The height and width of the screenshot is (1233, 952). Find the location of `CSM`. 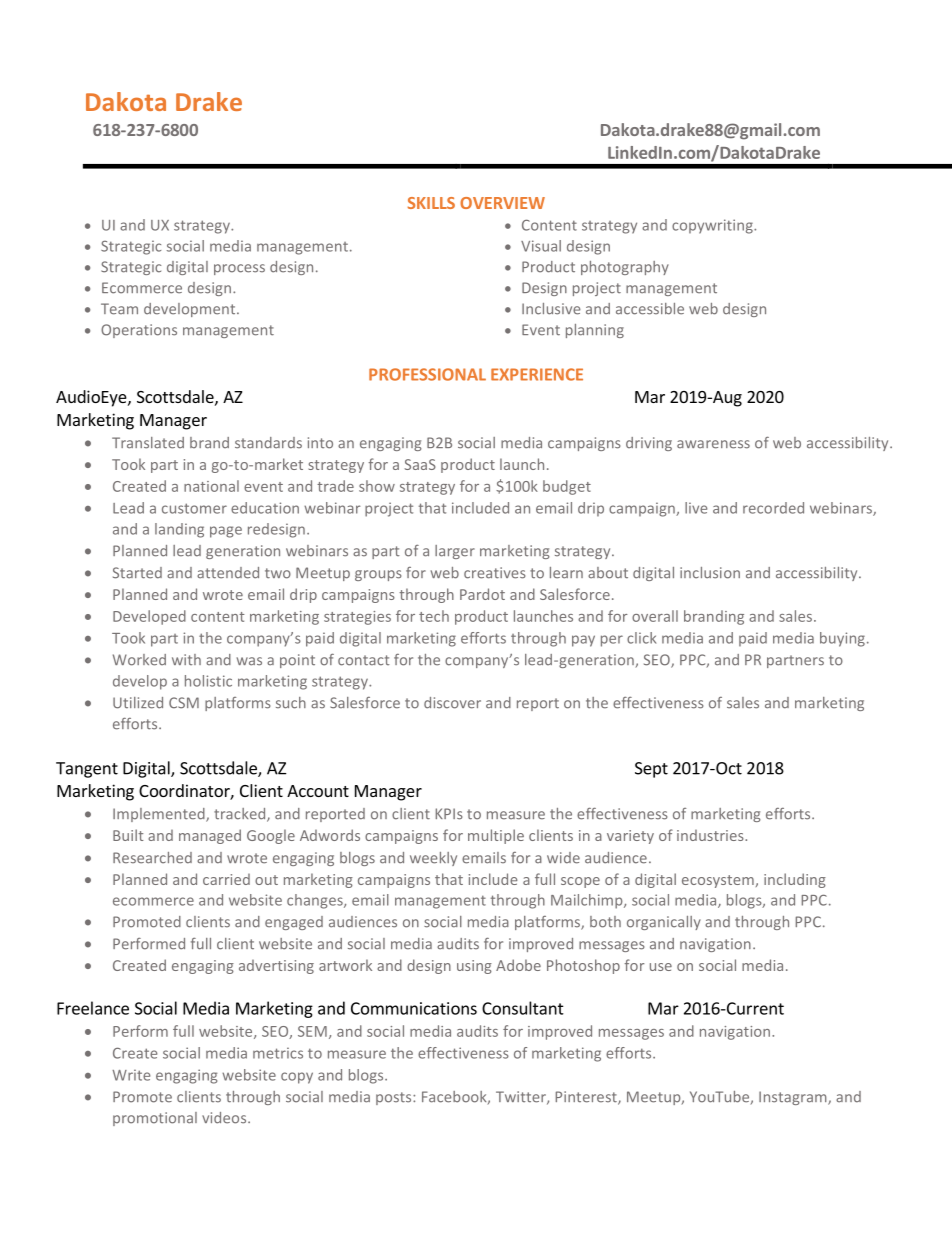

CSM is located at coordinates (184, 703).
